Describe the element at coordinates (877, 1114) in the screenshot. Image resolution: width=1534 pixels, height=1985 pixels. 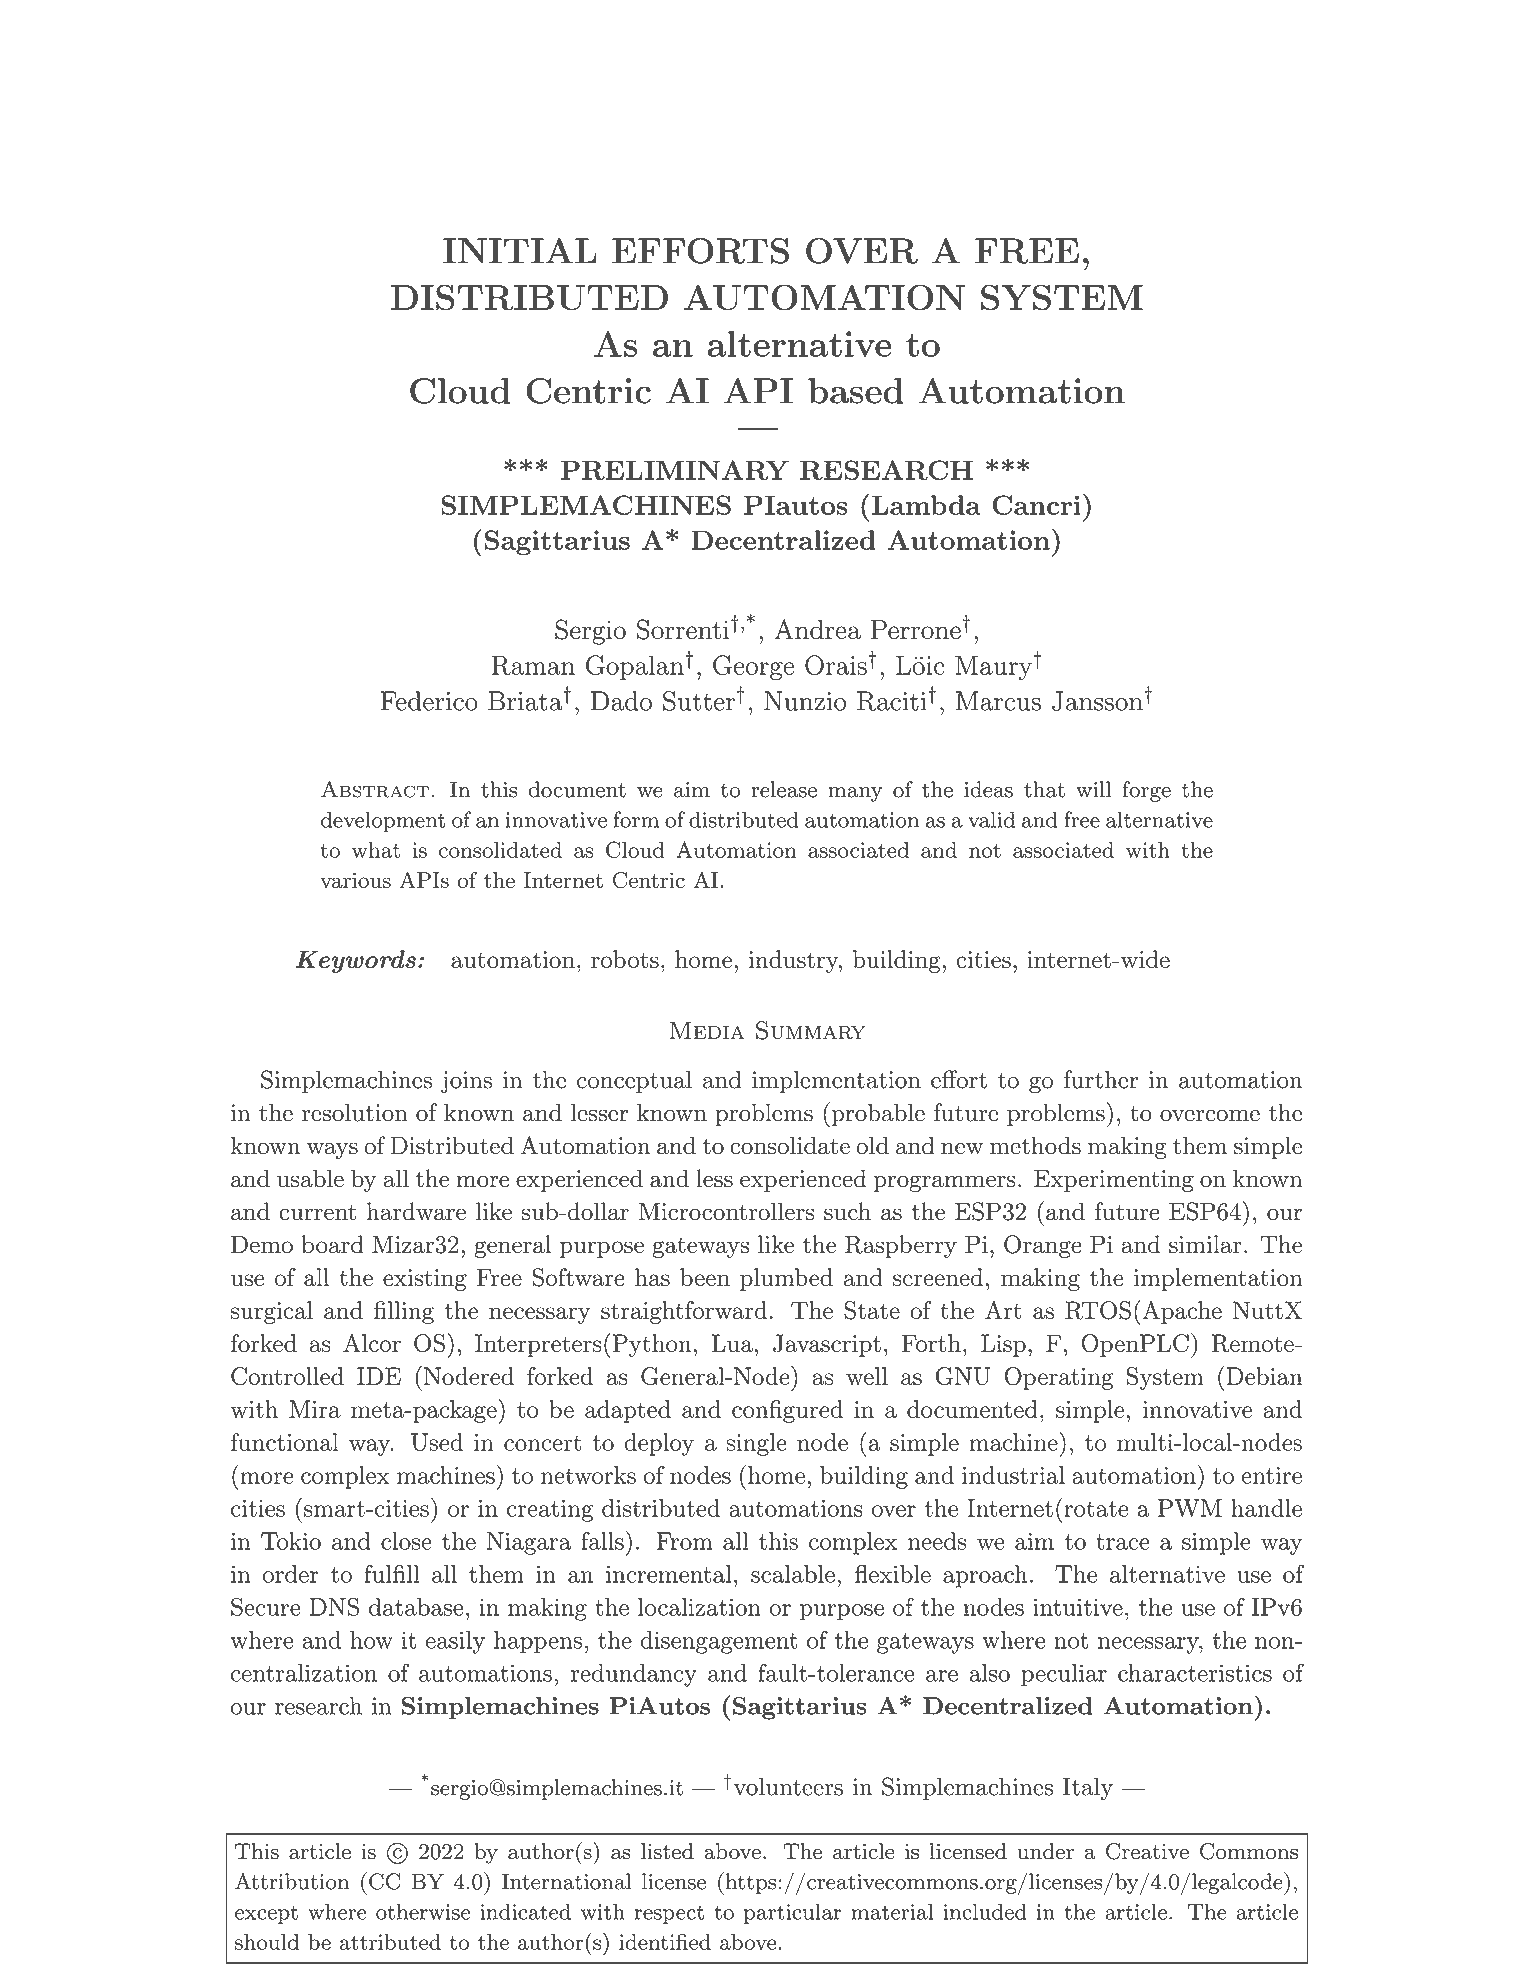
I see `probable` at that location.
